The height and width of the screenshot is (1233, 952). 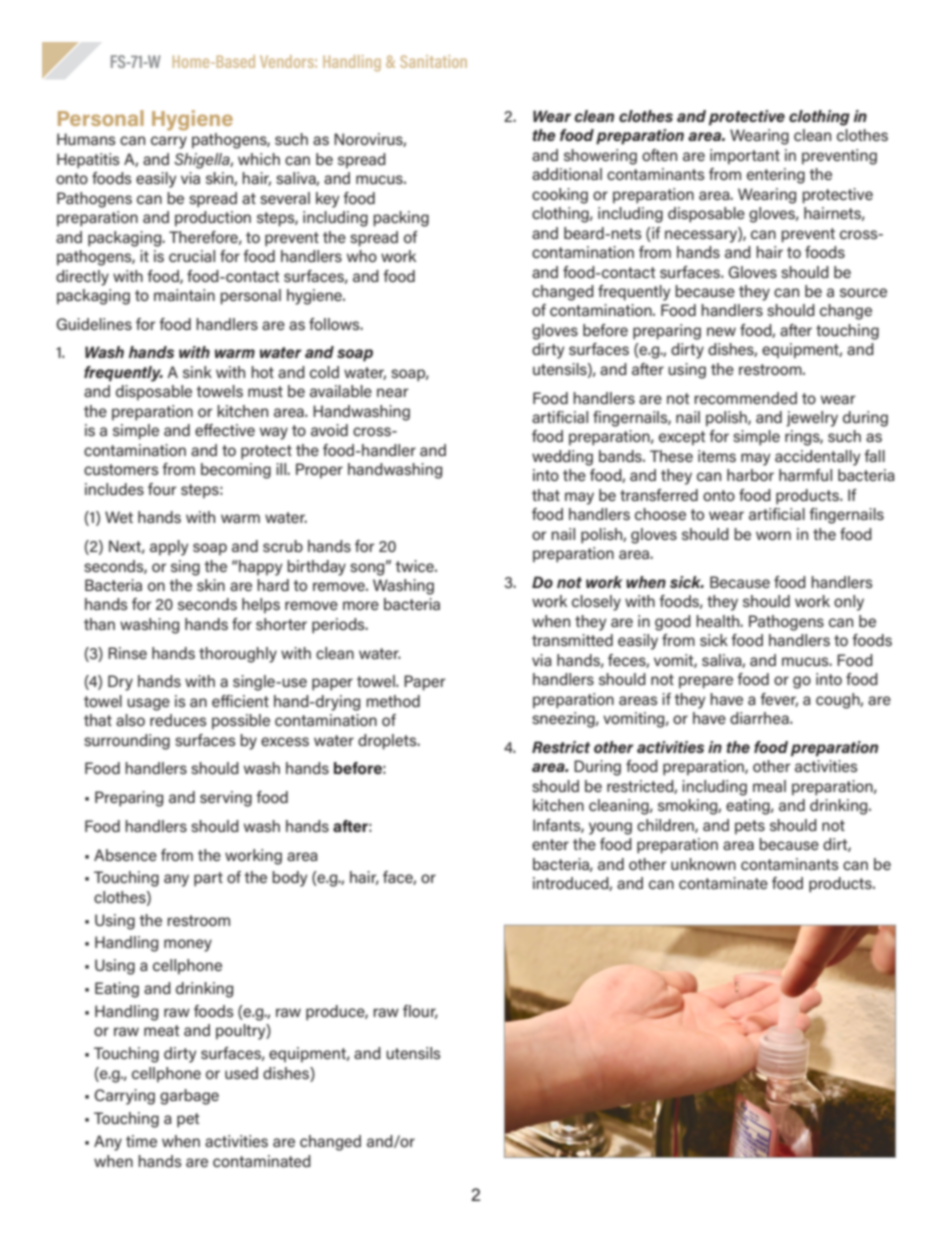 I want to click on droplets, so click(x=388, y=742).
